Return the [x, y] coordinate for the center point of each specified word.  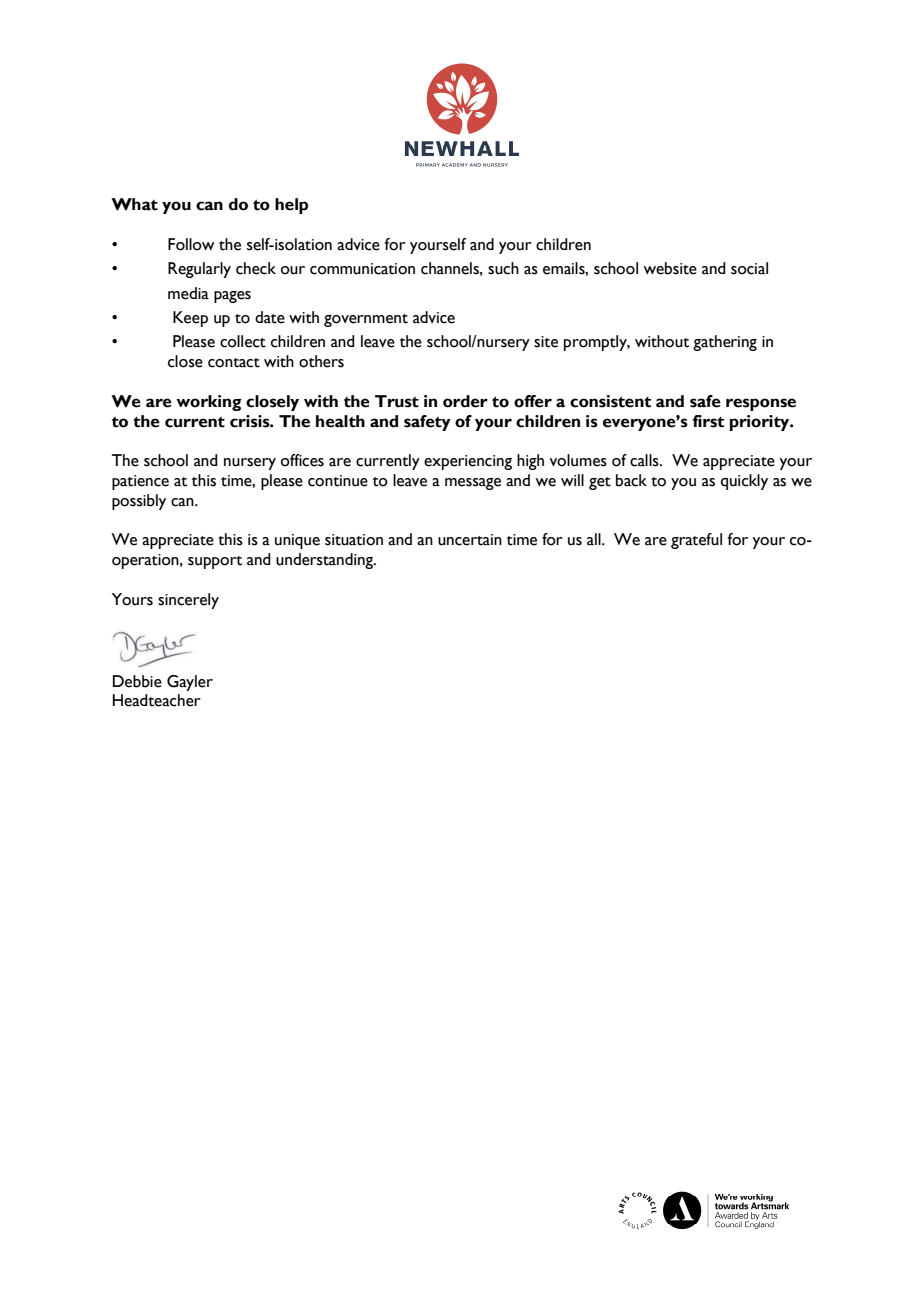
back [631, 480]
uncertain [470, 540]
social [749, 268]
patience [140, 482]
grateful [696, 541]
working [209, 403]
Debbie [137, 681]
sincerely [188, 601]
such [503, 268]
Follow [191, 244]
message [473, 484]
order [465, 401]
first [708, 421]
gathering [725, 343]
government [366, 320]
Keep [190, 319]
